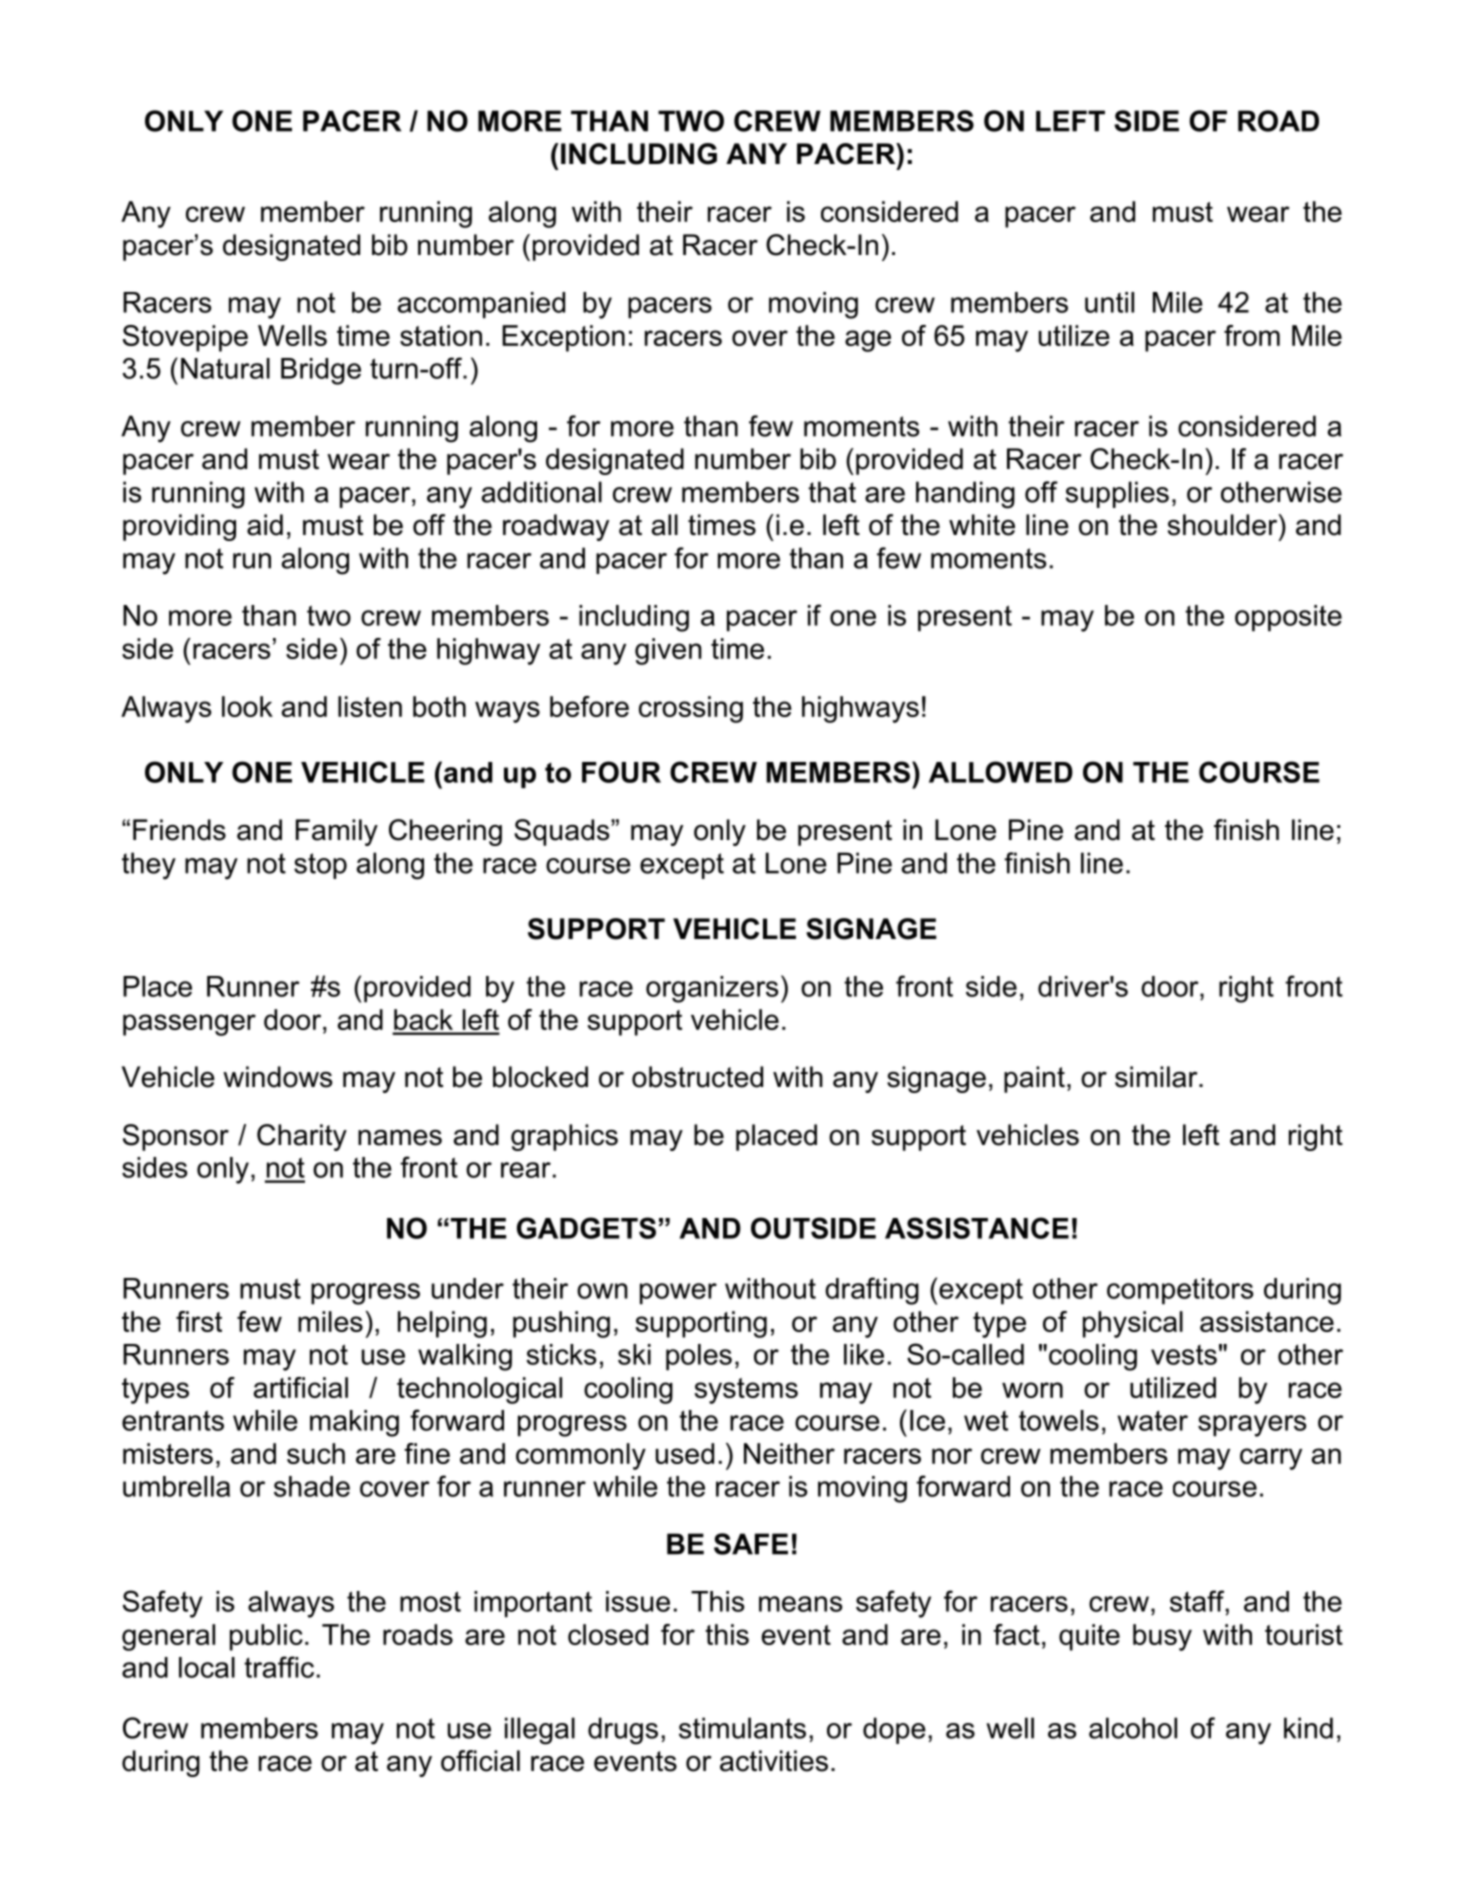 The width and height of the image is (1462, 1892). What do you see at coordinates (337, 832) in the image?
I see `Family` at bounding box center [337, 832].
